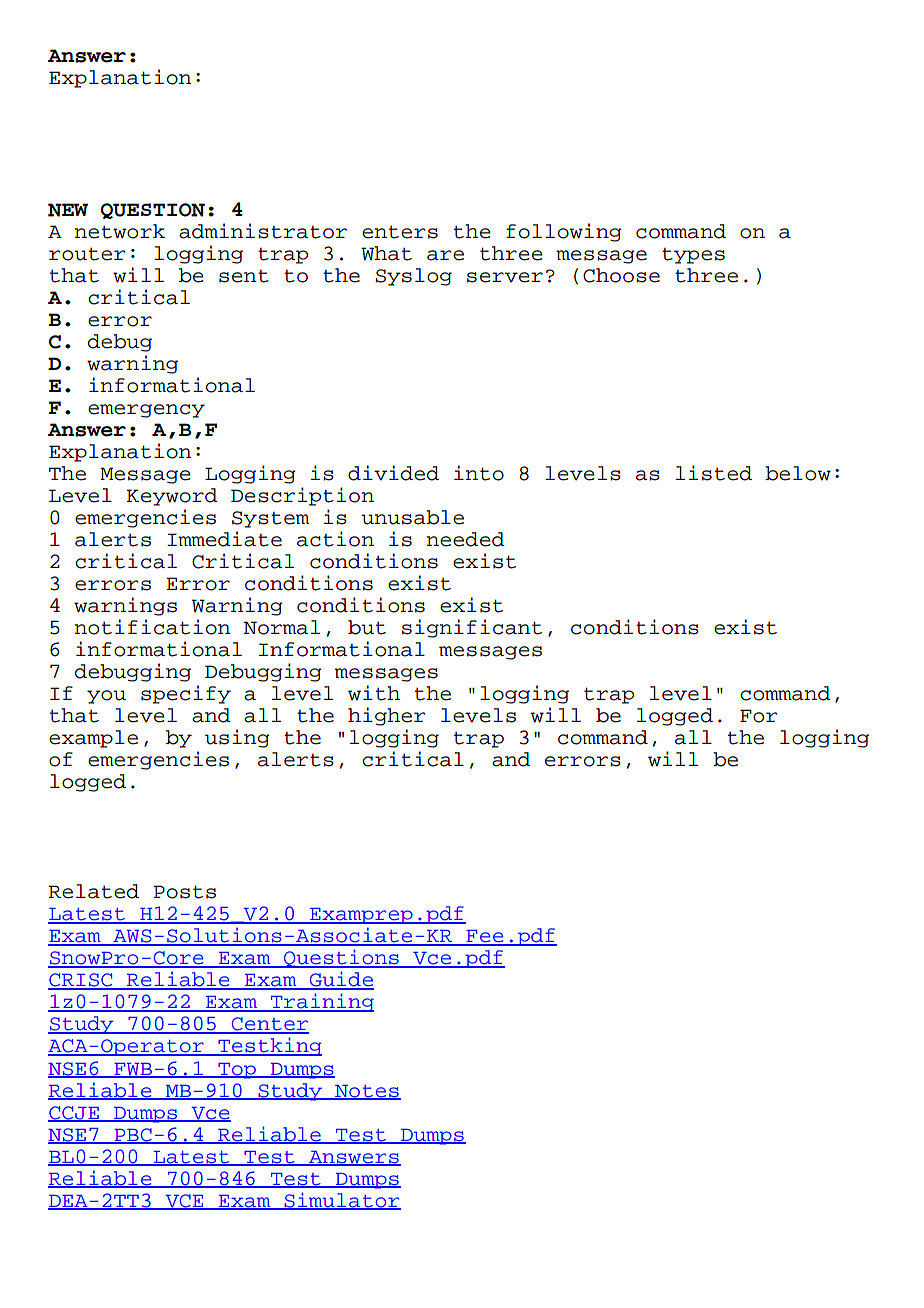  Describe the element at coordinates (445, 255) in the document. I see `are` at that location.
